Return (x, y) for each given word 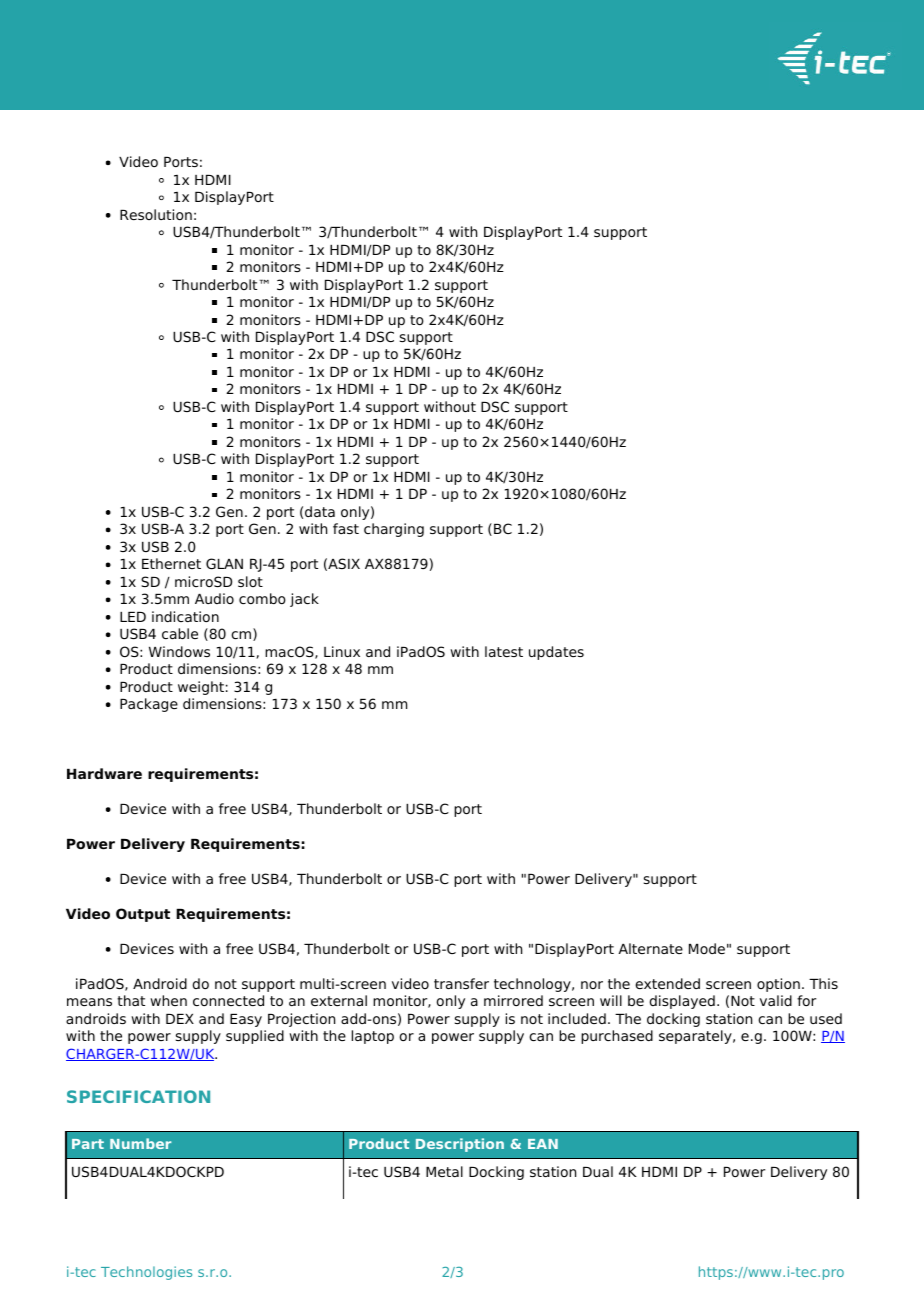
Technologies (146, 1273)
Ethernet (171, 563)
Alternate (650, 948)
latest (504, 651)
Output (143, 915)
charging (394, 530)
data (320, 511)
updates (556, 653)
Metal (444, 1171)
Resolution (156, 214)
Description (460, 1145)
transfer (461, 983)
